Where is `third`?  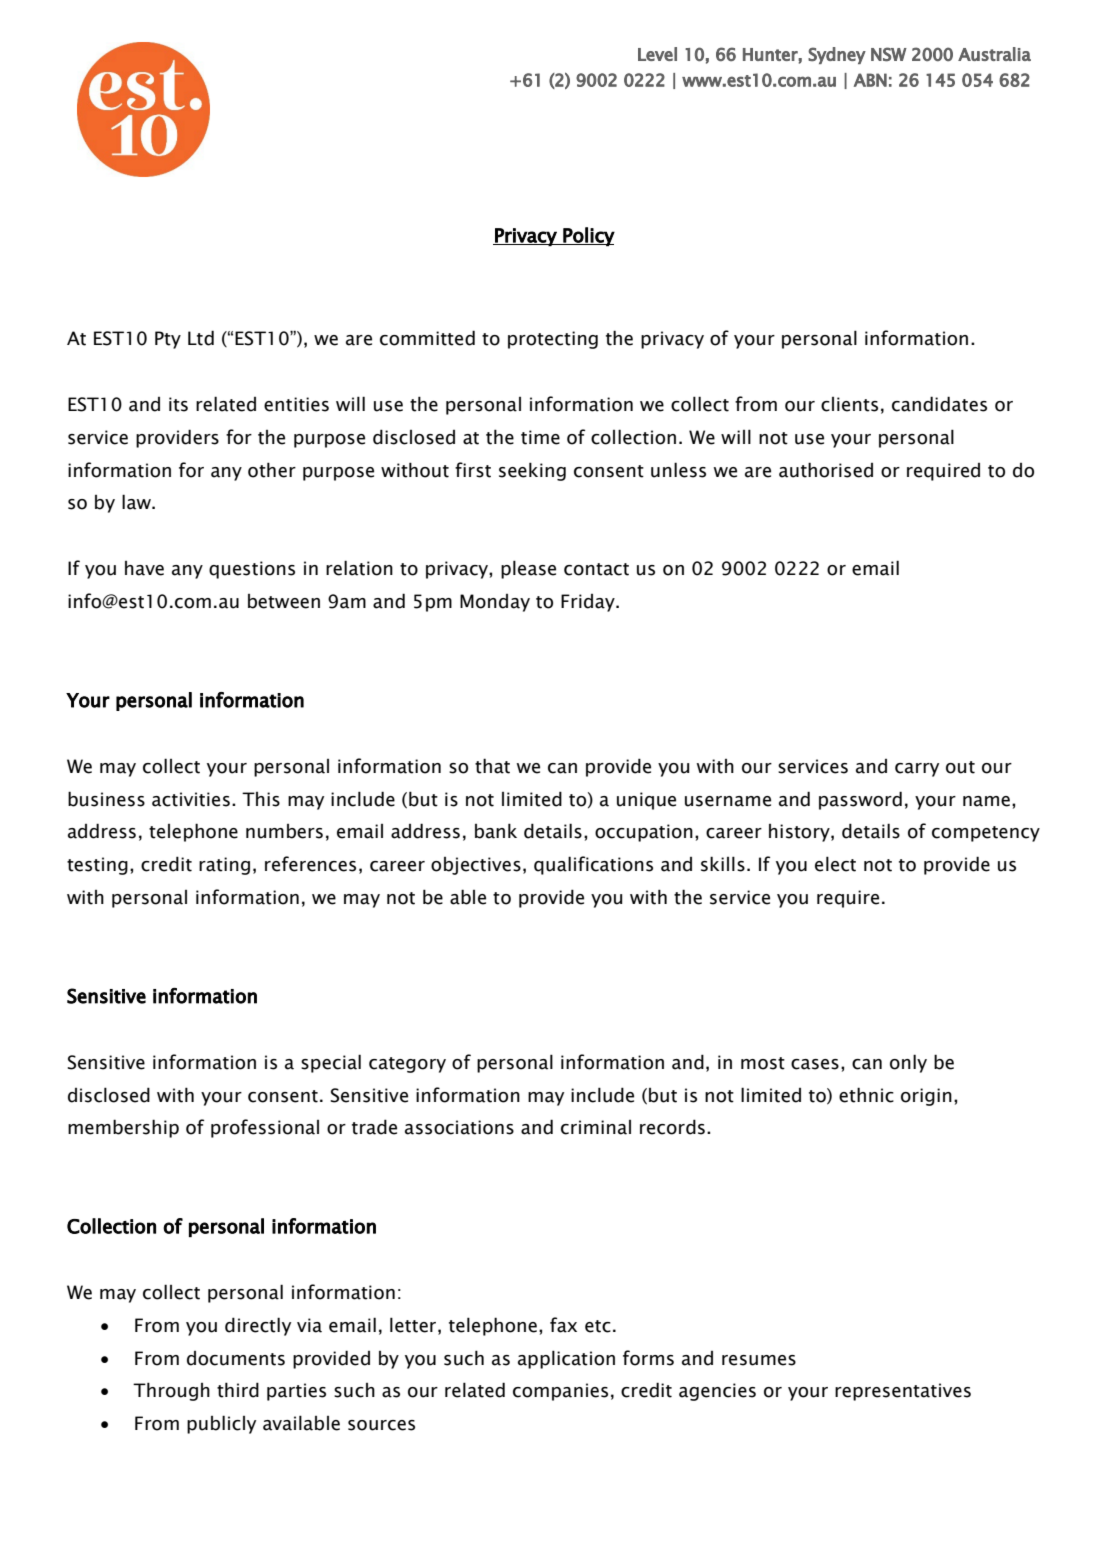
third is located at coordinates (238, 1390).
